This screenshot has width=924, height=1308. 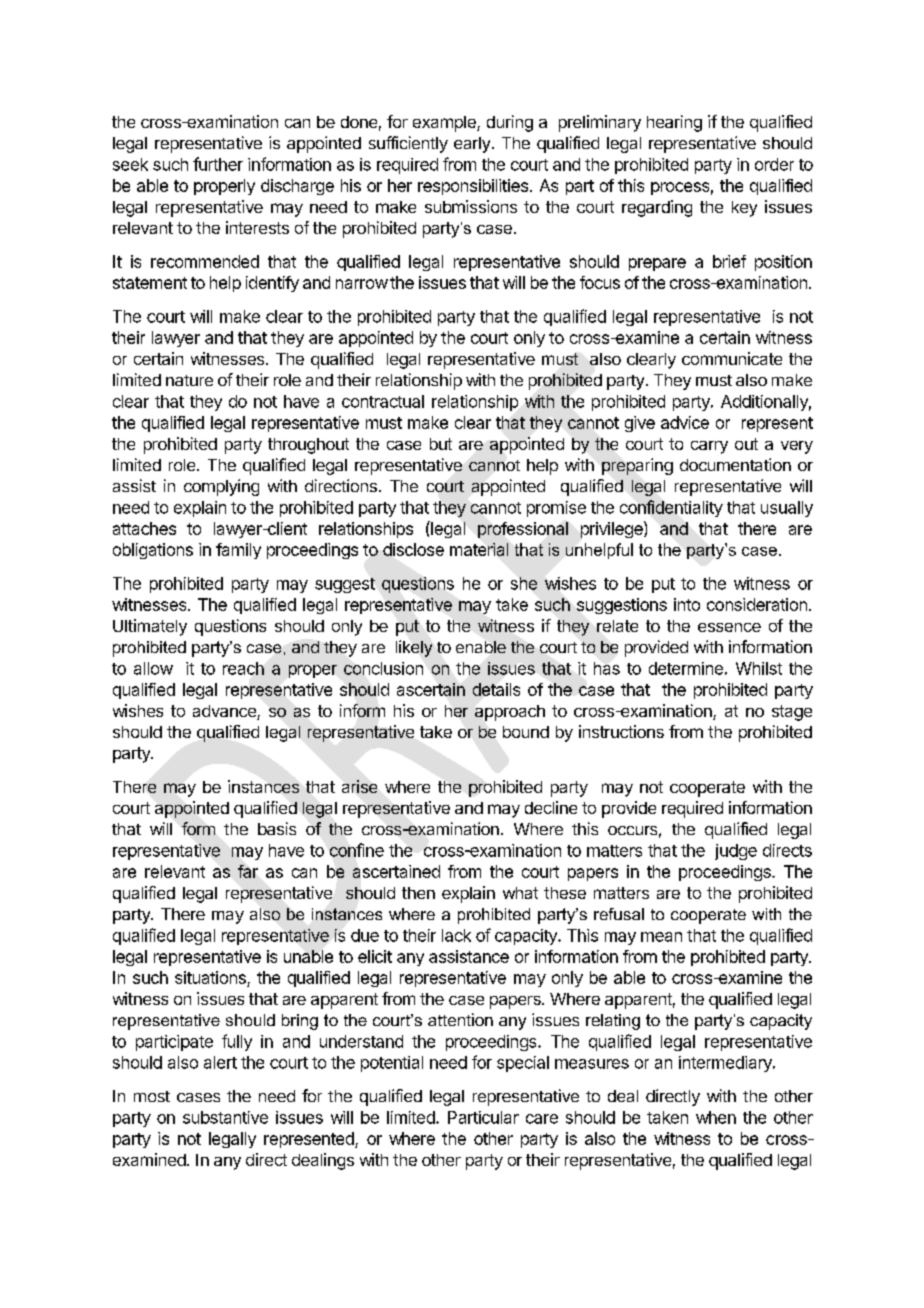 What do you see at coordinates (220, 1062) in the screenshot?
I see `alert` at bounding box center [220, 1062].
